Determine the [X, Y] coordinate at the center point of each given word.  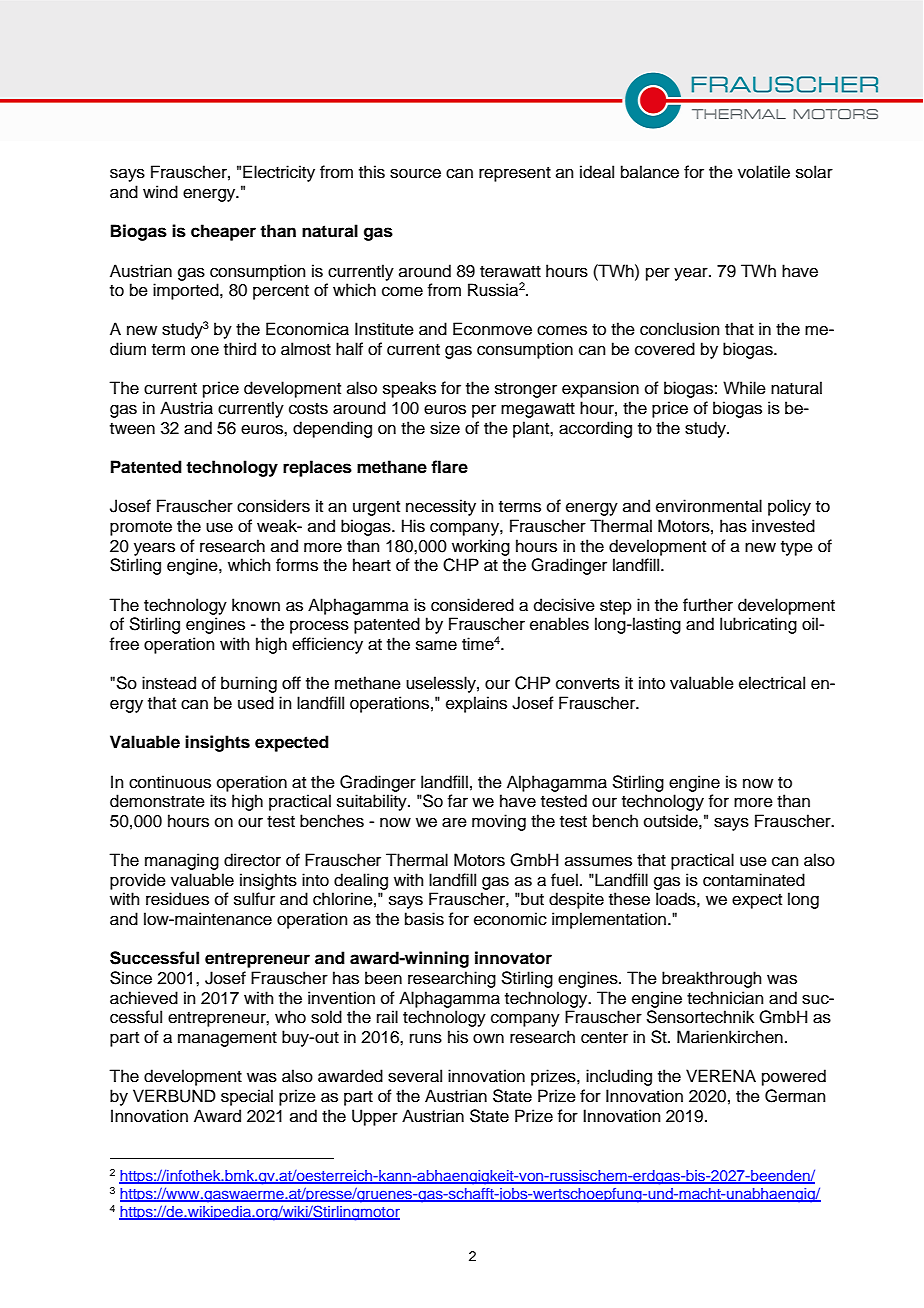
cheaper [223, 232]
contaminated [754, 880]
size [445, 428]
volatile [764, 172]
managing [182, 861]
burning [249, 684]
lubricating [758, 625]
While [744, 388]
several [415, 1076]
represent [515, 174]
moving [499, 822]
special [247, 1097]
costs [308, 409]
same [436, 645]
